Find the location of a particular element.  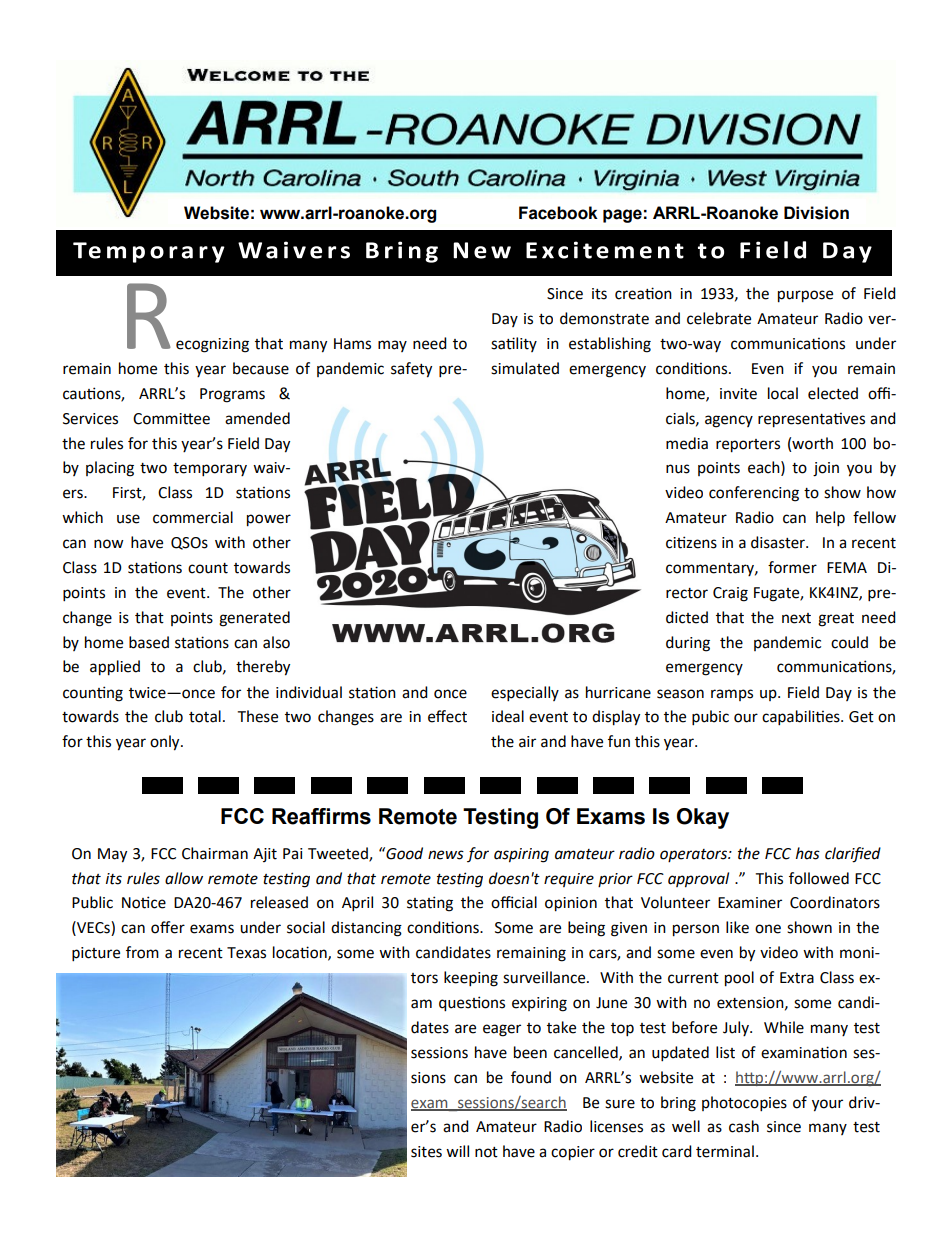

commercial is located at coordinates (193, 517).
